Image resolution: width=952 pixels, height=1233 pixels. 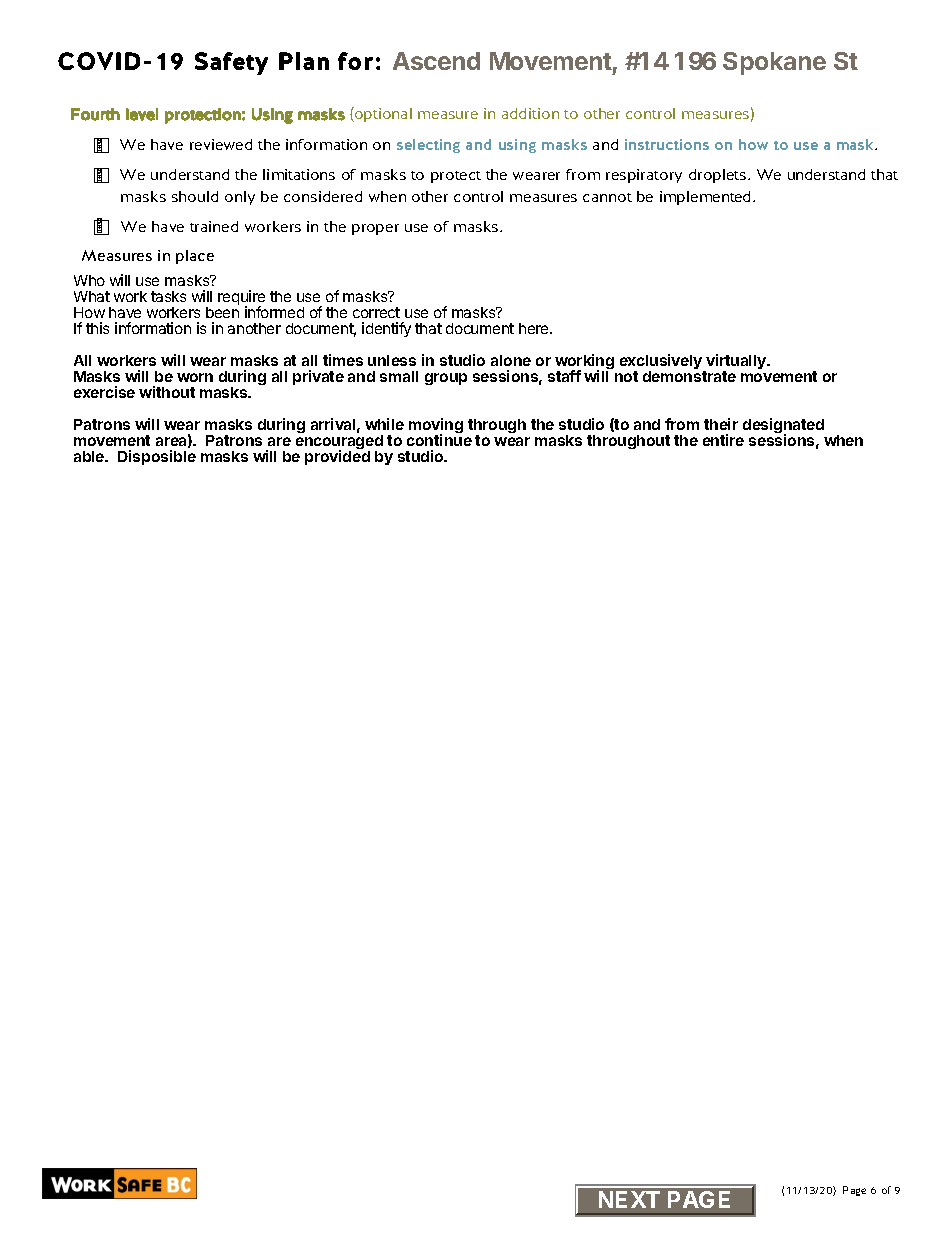 I want to click on addition, so click(x=530, y=113).
